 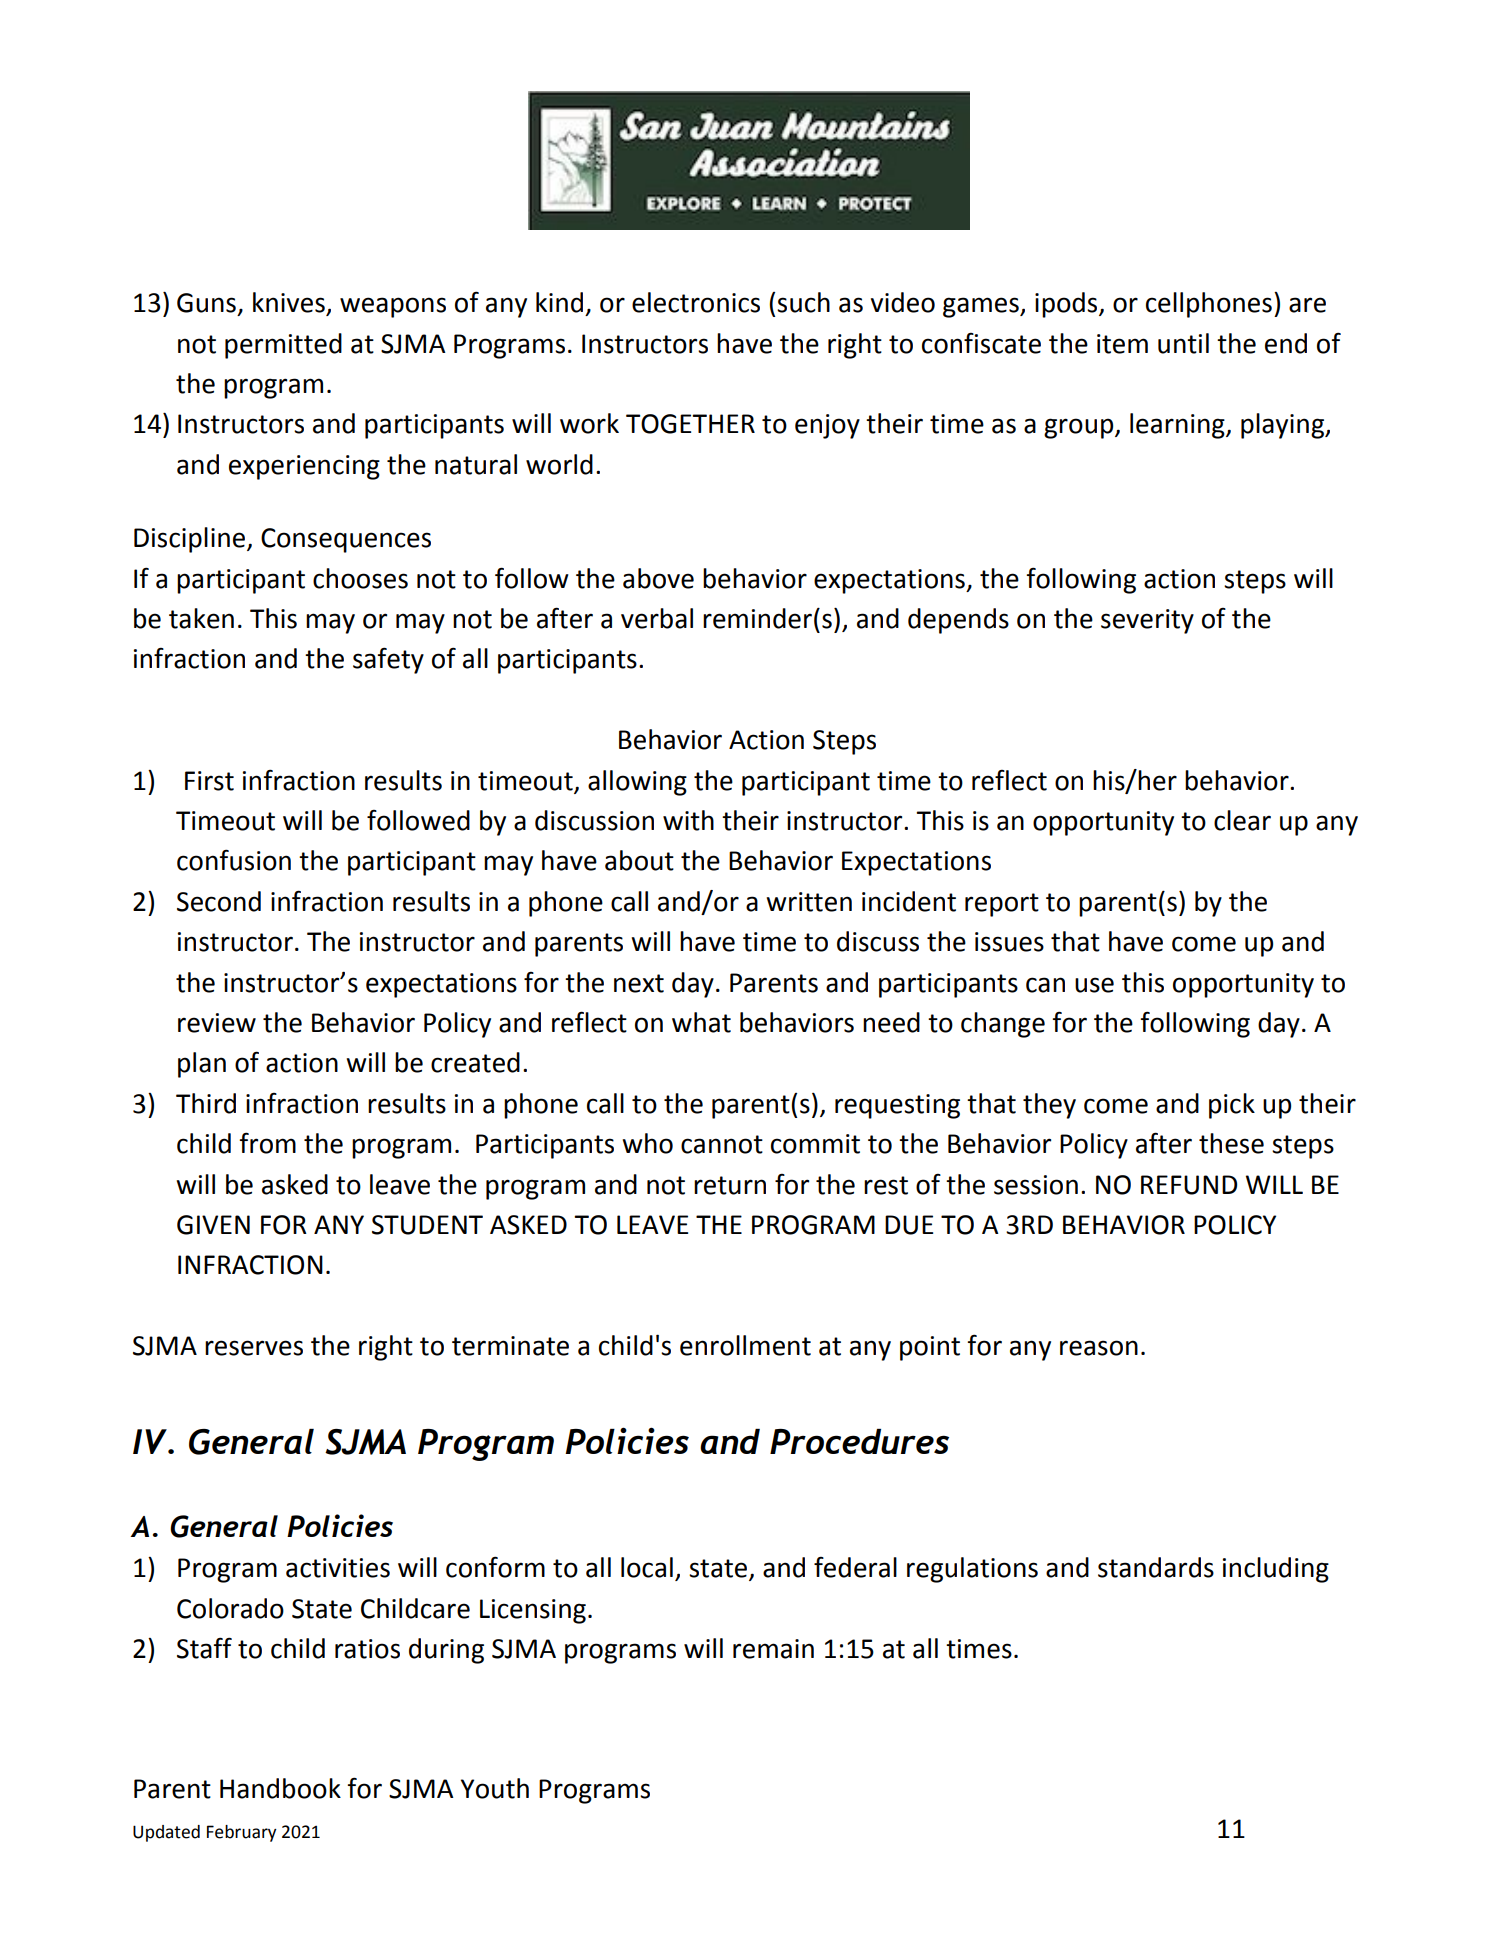 What do you see at coordinates (283, 346) in the screenshot?
I see `permitted` at bounding box center [283, 346].
